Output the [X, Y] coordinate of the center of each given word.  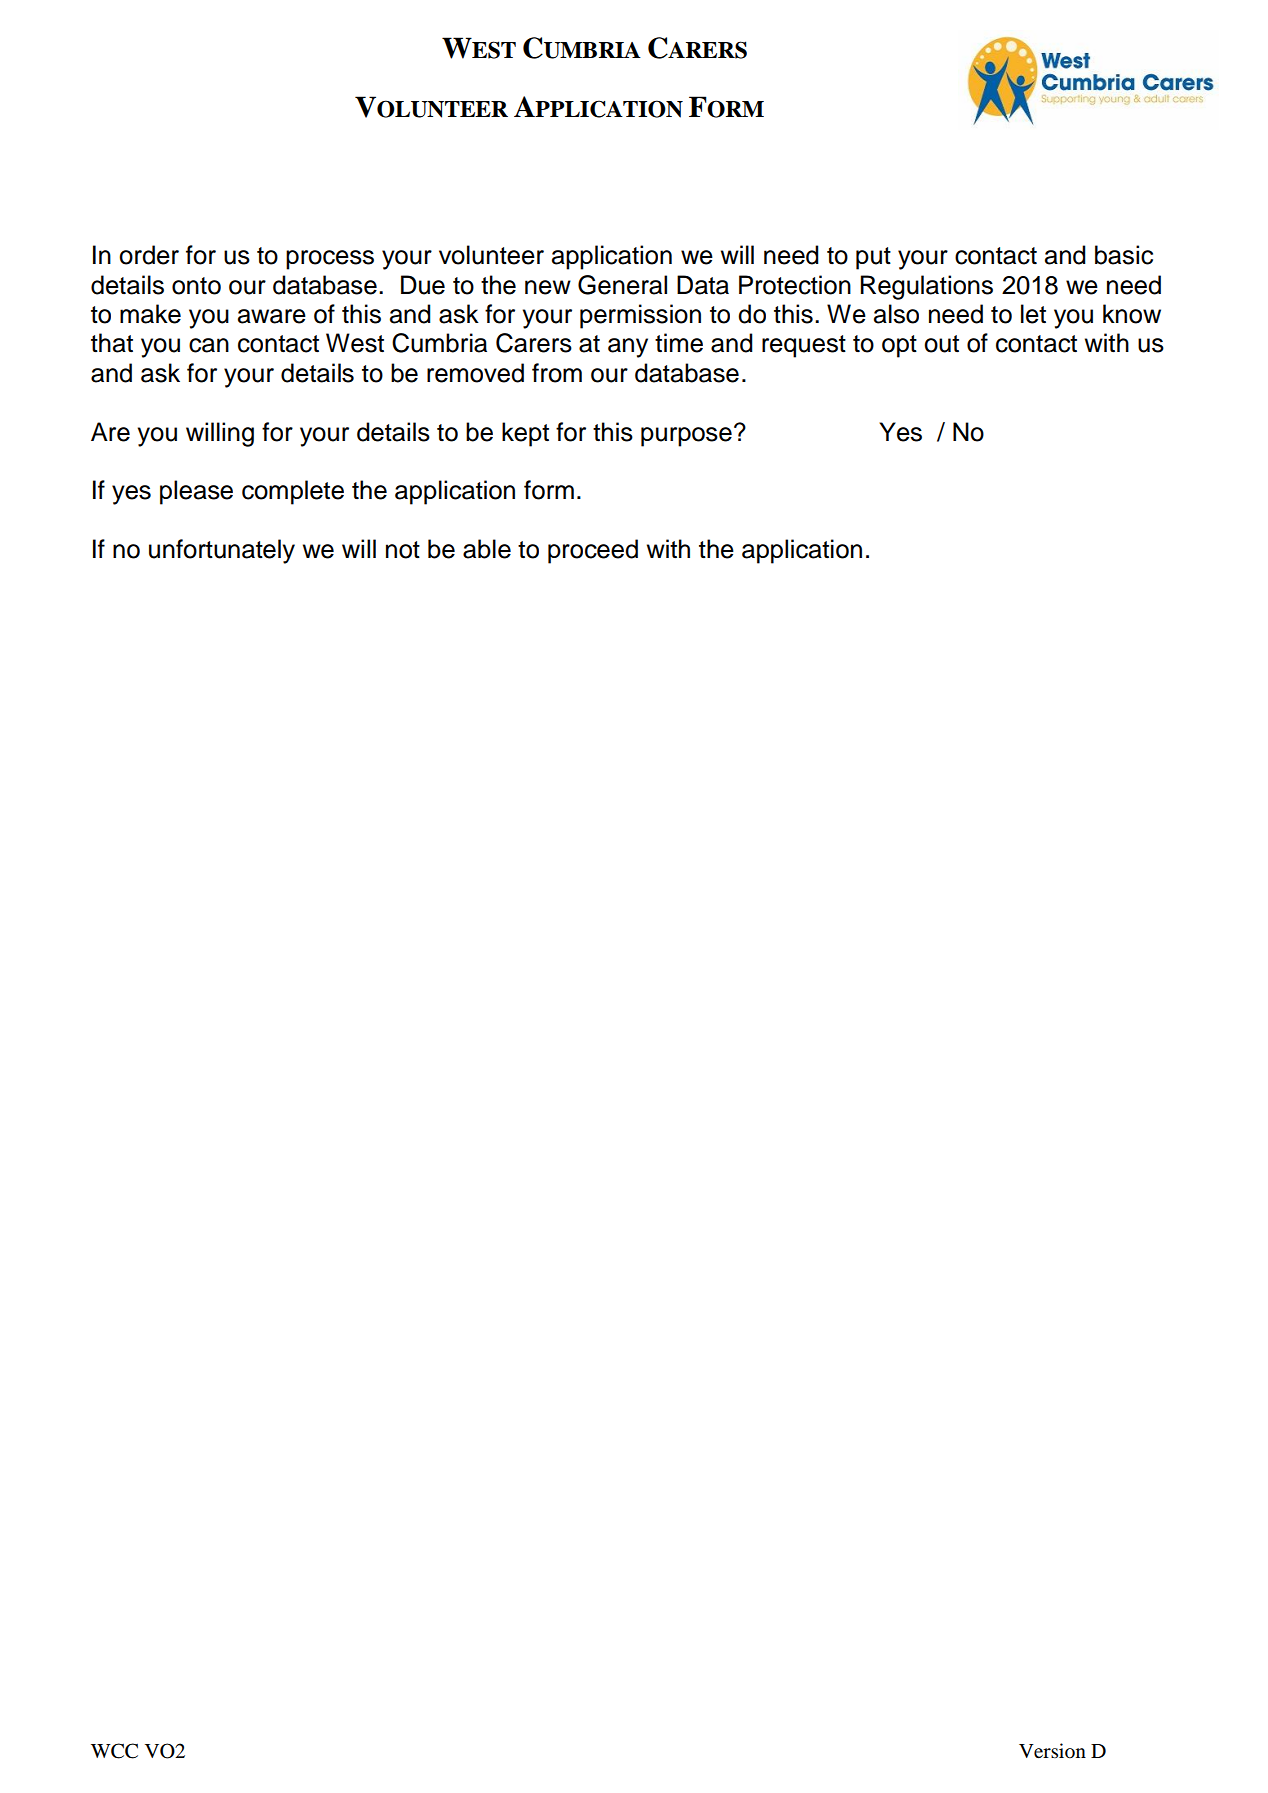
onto [196, 286]
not [403, 550]
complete [293, 492]
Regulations [926, 287]
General [622, 285]
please [196, 492]
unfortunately [222, 551]
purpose [686, 437]
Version [1052, 1751]
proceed [593, 551]
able [487, 549]
